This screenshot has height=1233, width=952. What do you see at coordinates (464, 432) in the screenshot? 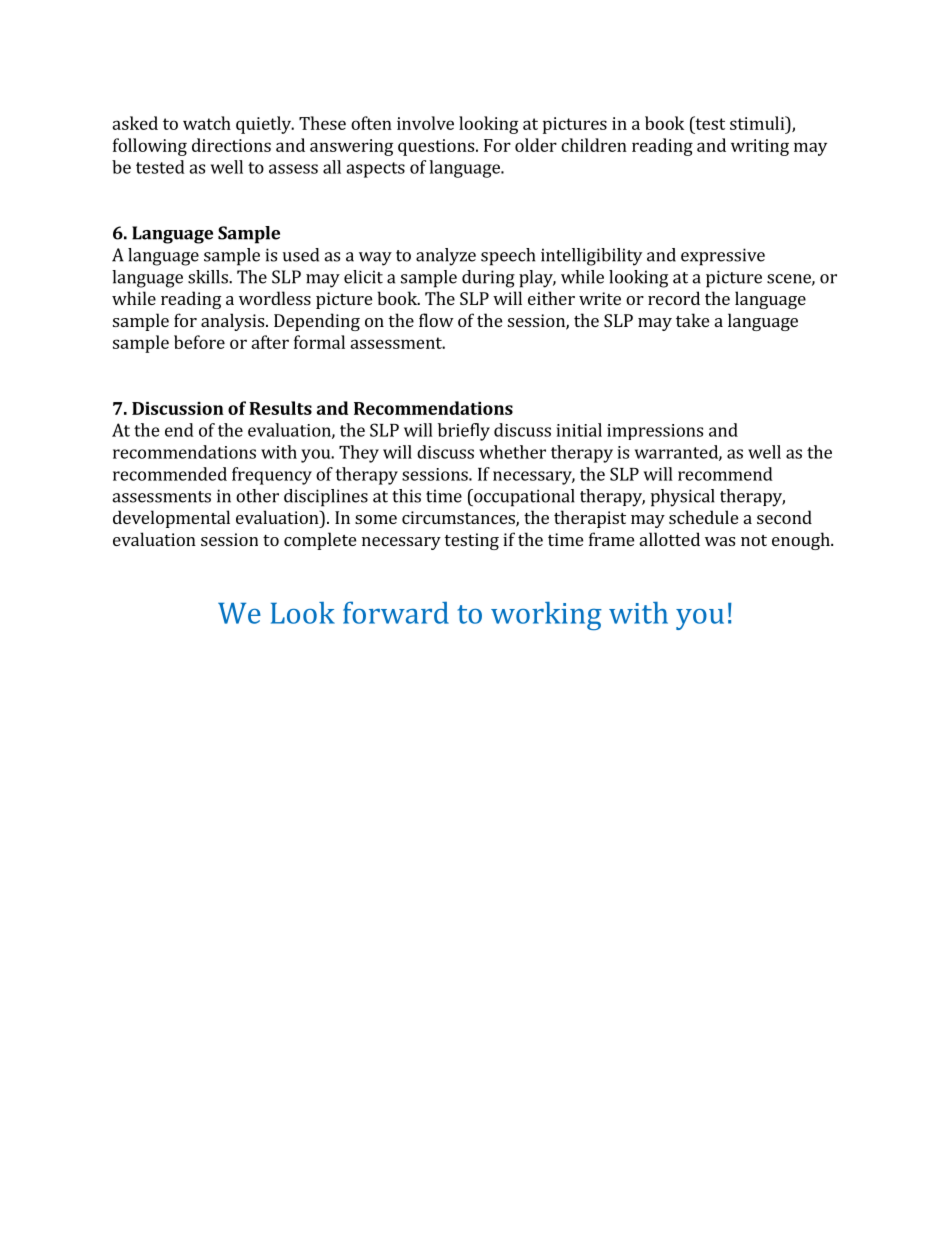
I see `briefly` at bounding box center [464, 432].
